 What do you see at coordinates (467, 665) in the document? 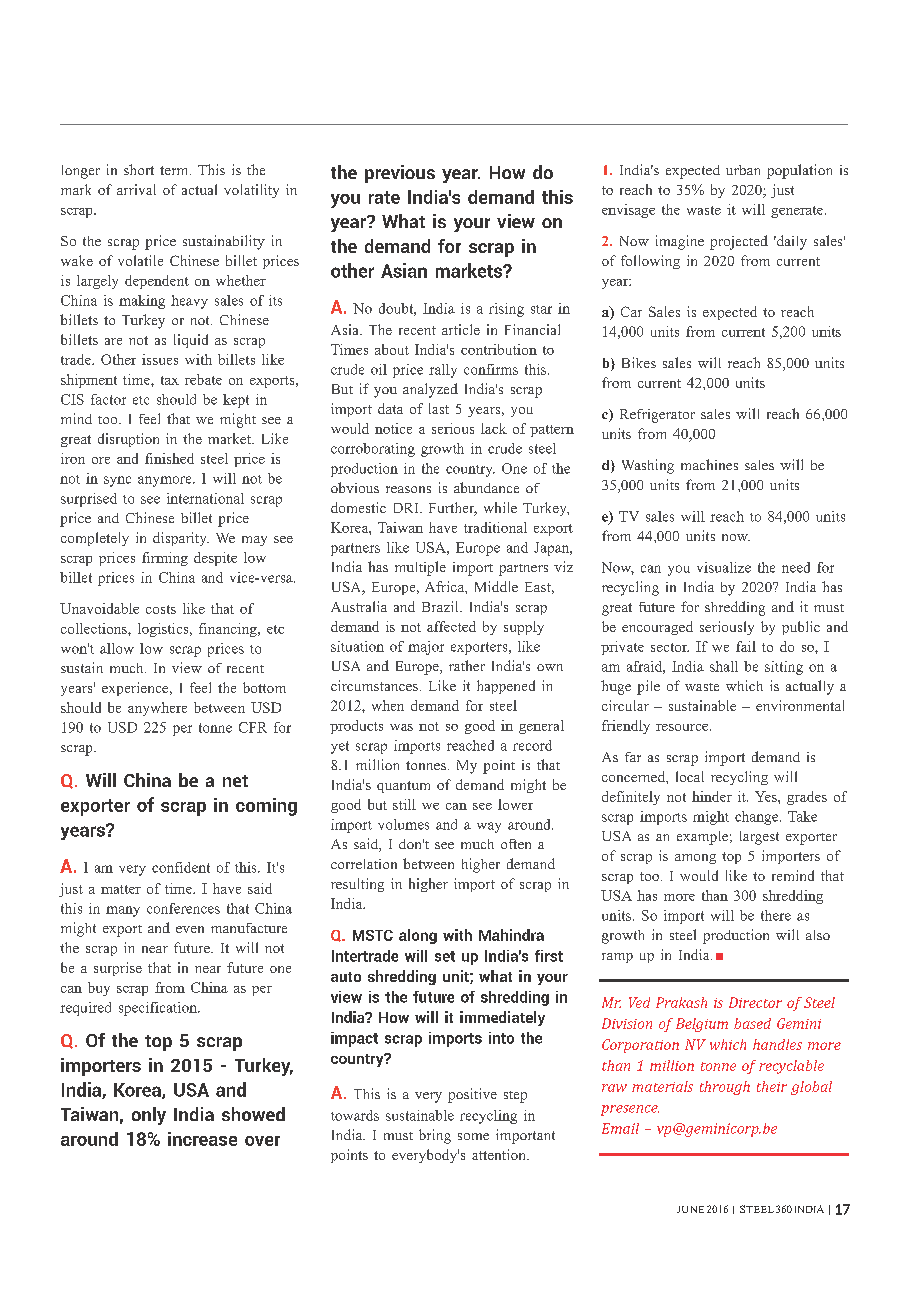
I see `rather` at bounding box center [467, 665].
